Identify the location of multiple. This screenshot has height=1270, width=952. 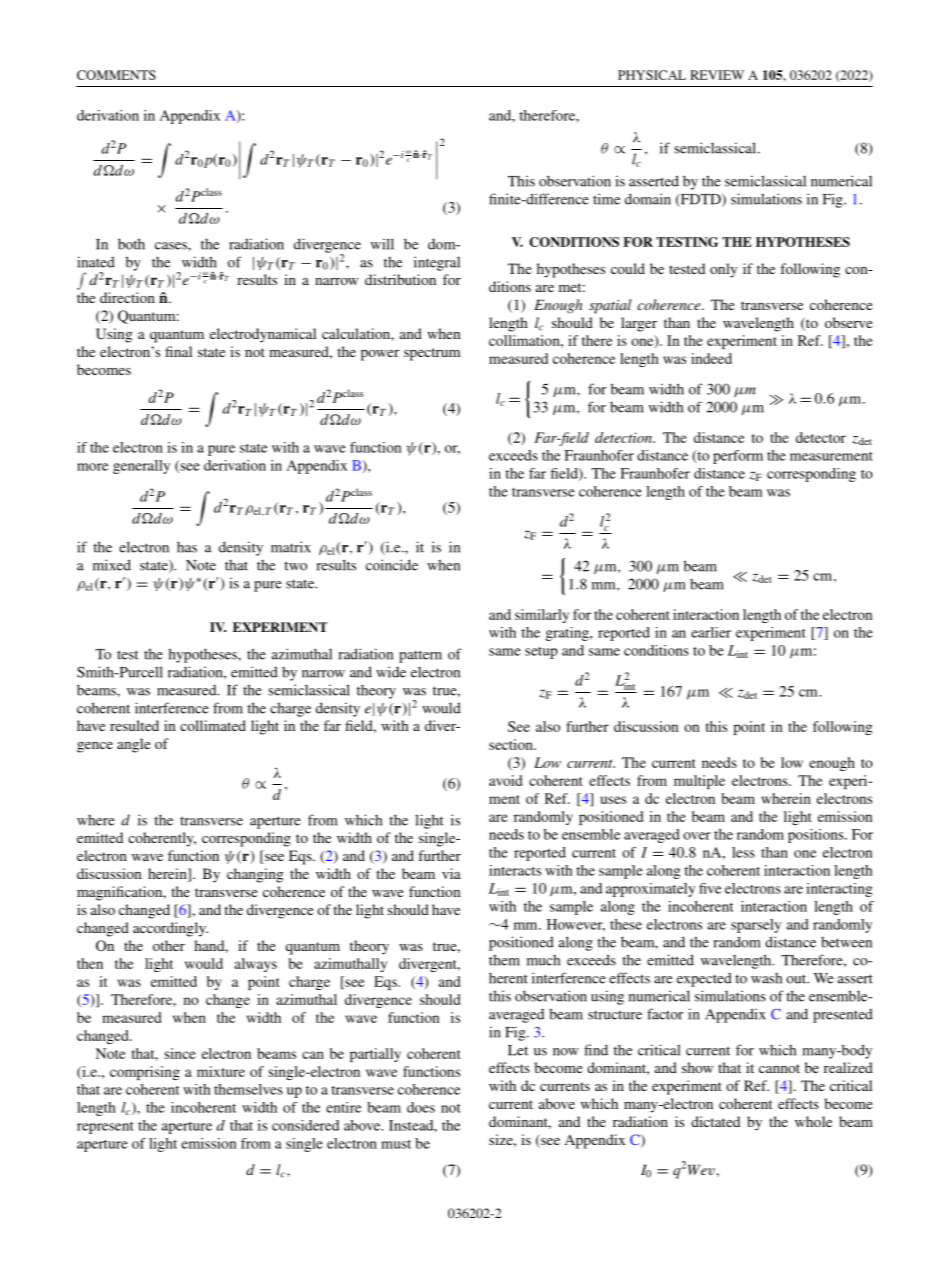
(699, 782).
